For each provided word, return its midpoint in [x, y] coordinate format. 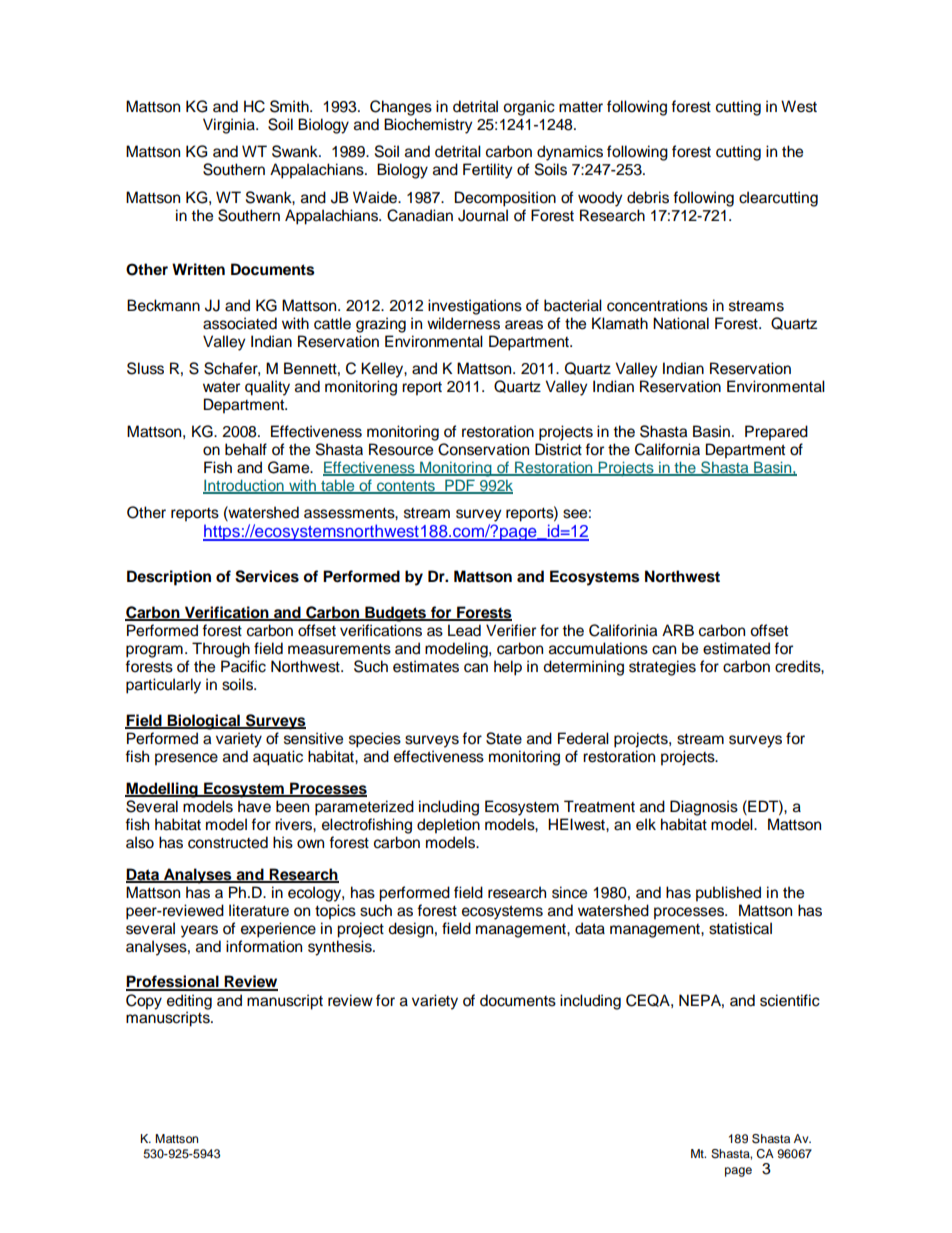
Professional [173, 982]
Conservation [483, 449]
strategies [662, 668]
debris [648, 197]
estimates [426, 666]
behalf [246, 449]
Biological [204, 722]
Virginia [230, 126]
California [667, 449]
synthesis [341, 948]
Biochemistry [428, 126]
